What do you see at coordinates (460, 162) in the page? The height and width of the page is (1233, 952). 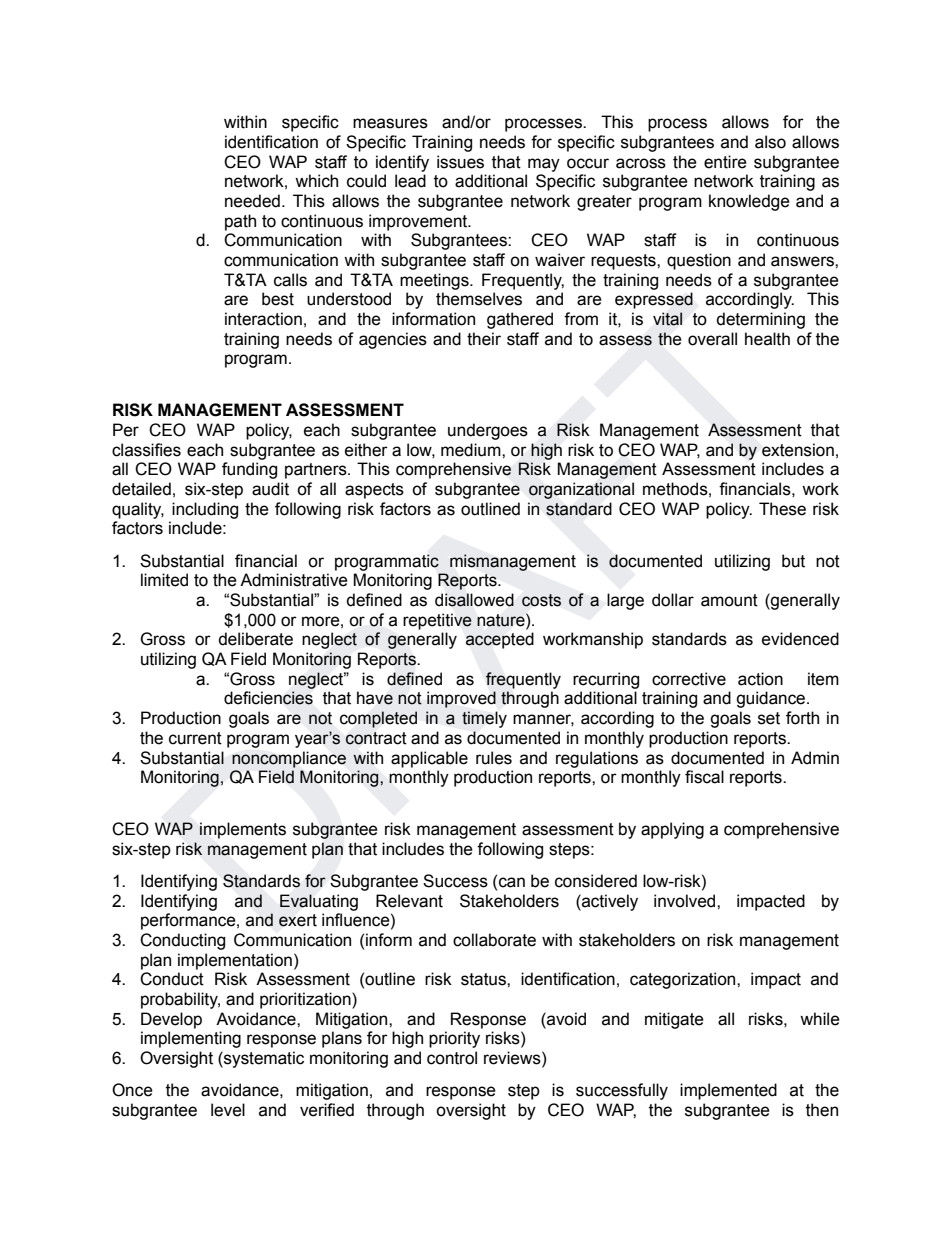 I see `issues` at bounding box center [460, 162].
